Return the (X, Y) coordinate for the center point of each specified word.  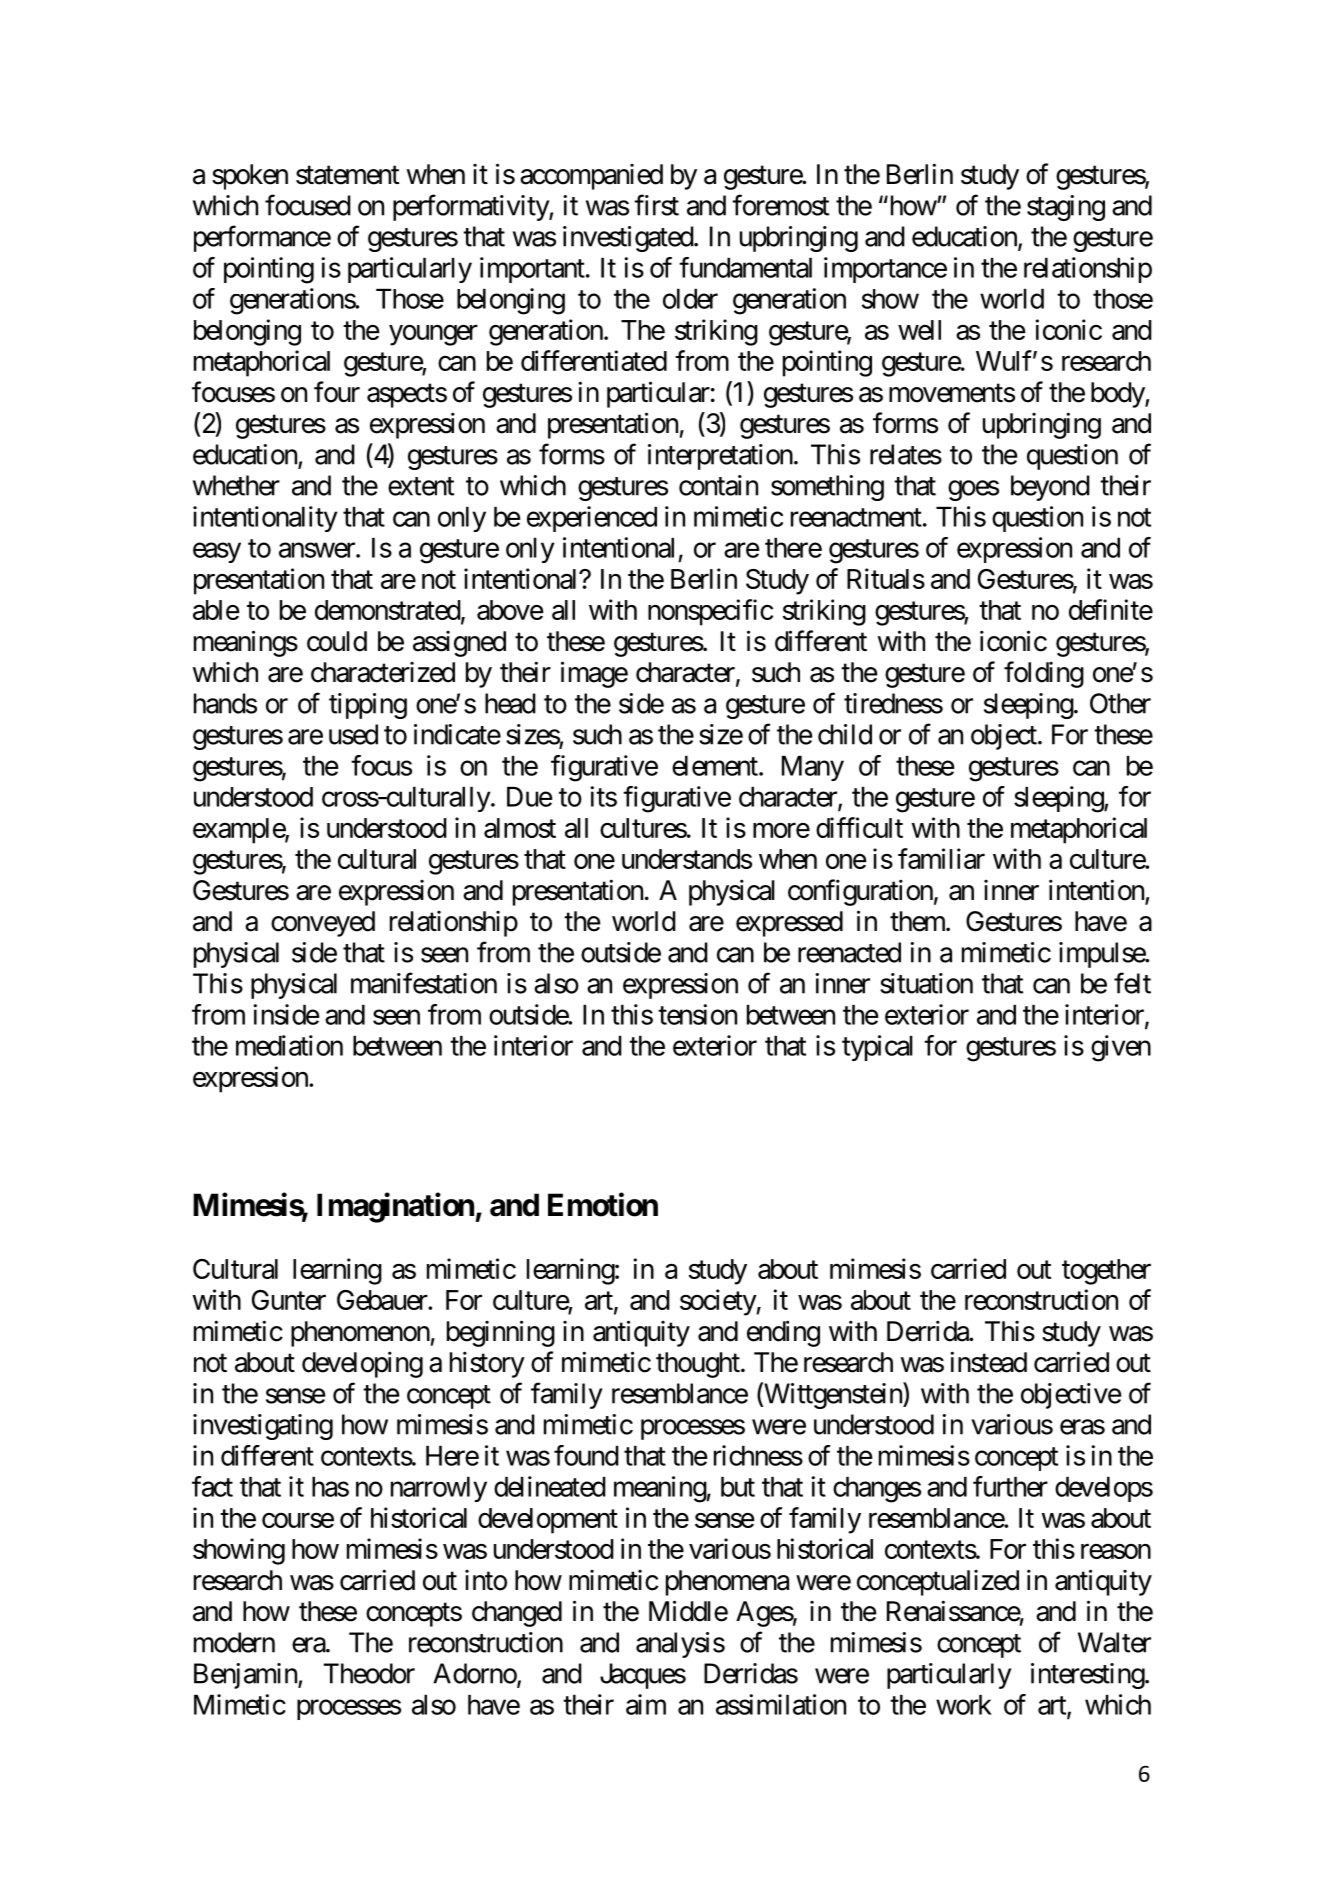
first (656, 205)
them (918, 921)
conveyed (323, 924)
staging (1066, 208)
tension (697, 1014)
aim (646, 1704)
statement (347, 175)
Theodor (369, 1673)
